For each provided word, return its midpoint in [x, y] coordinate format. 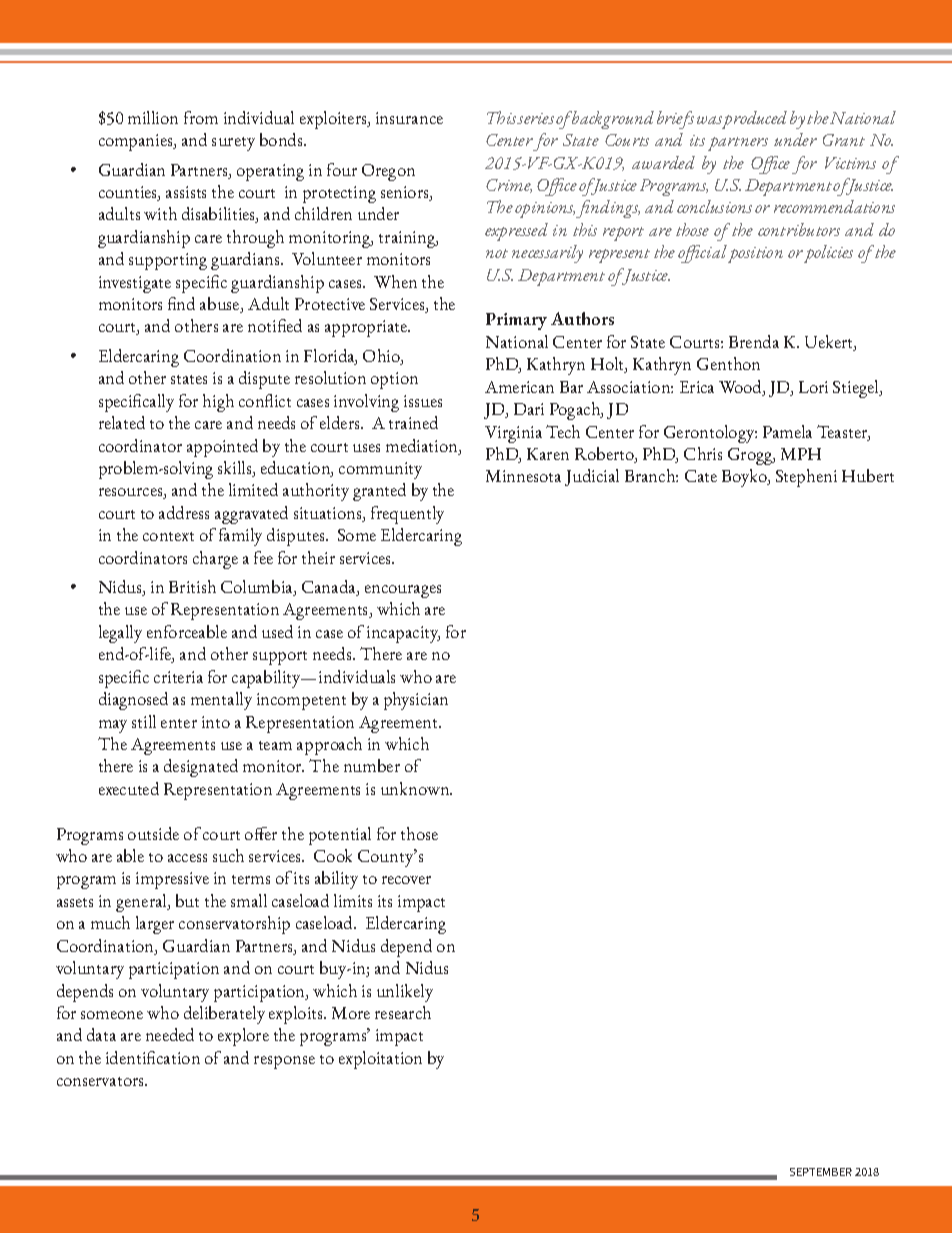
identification [153, 1057]
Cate [701, 476]
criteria [178, 677]
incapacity [403, 634]
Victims [850, 163]
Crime [509, 186]
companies [137, 142]
